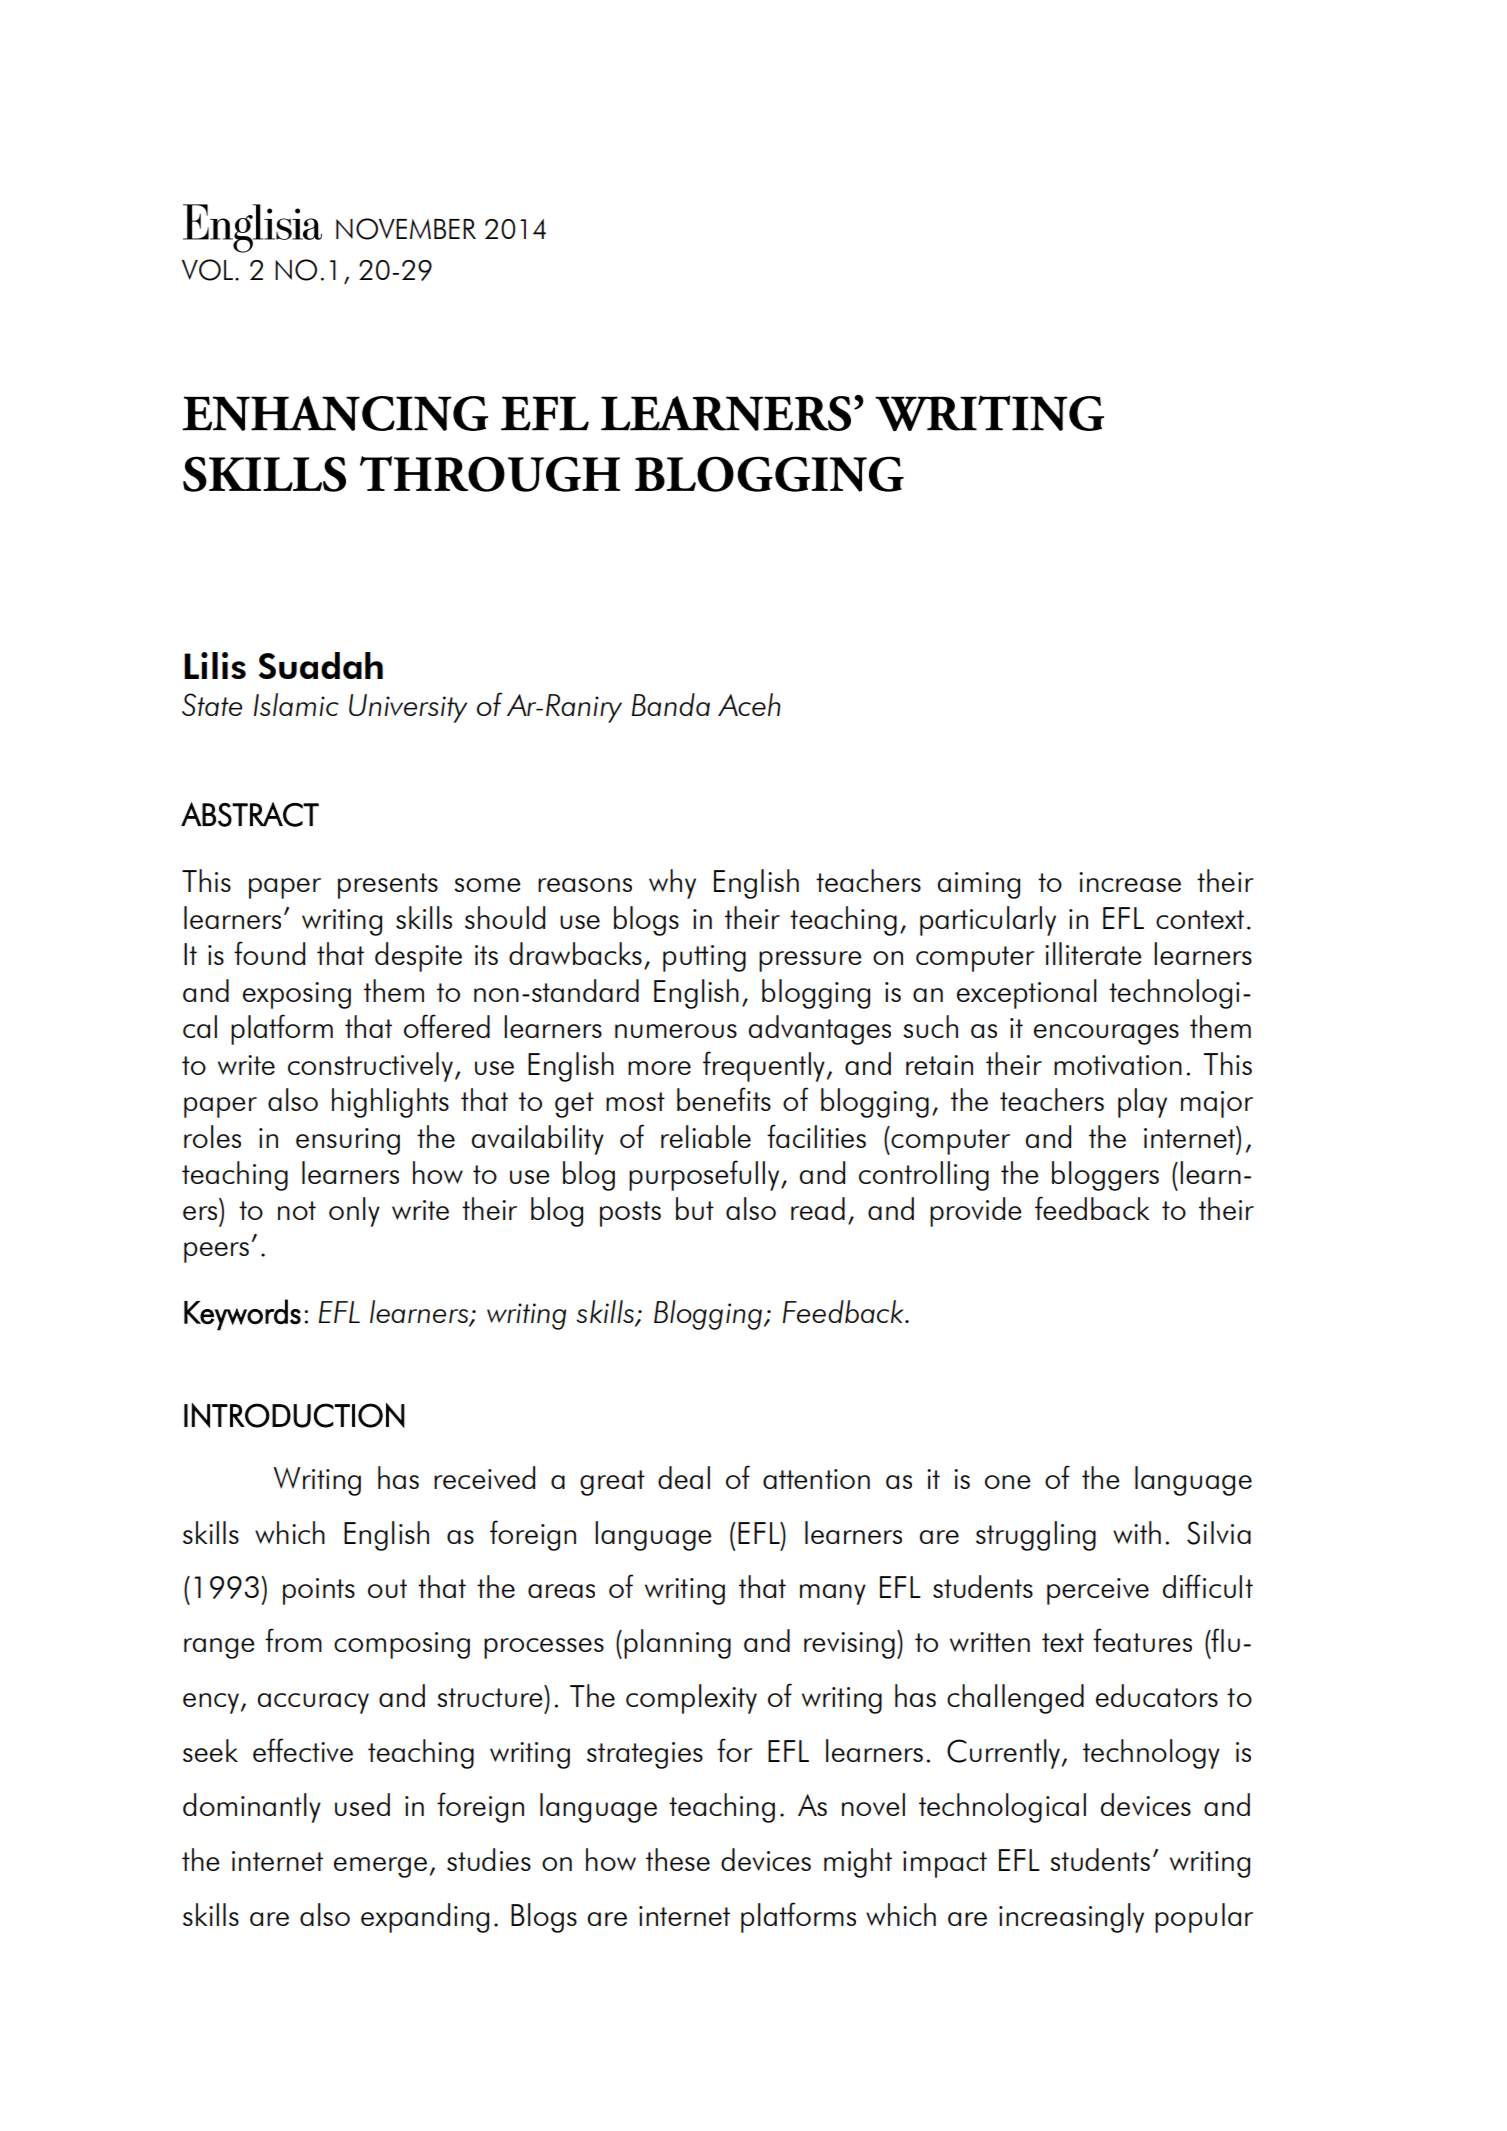 This screenshot has width=1507, height=2131. Describe the element at coordinates (490, 474) in the screenshot. I see `THROUGH` at that location.
